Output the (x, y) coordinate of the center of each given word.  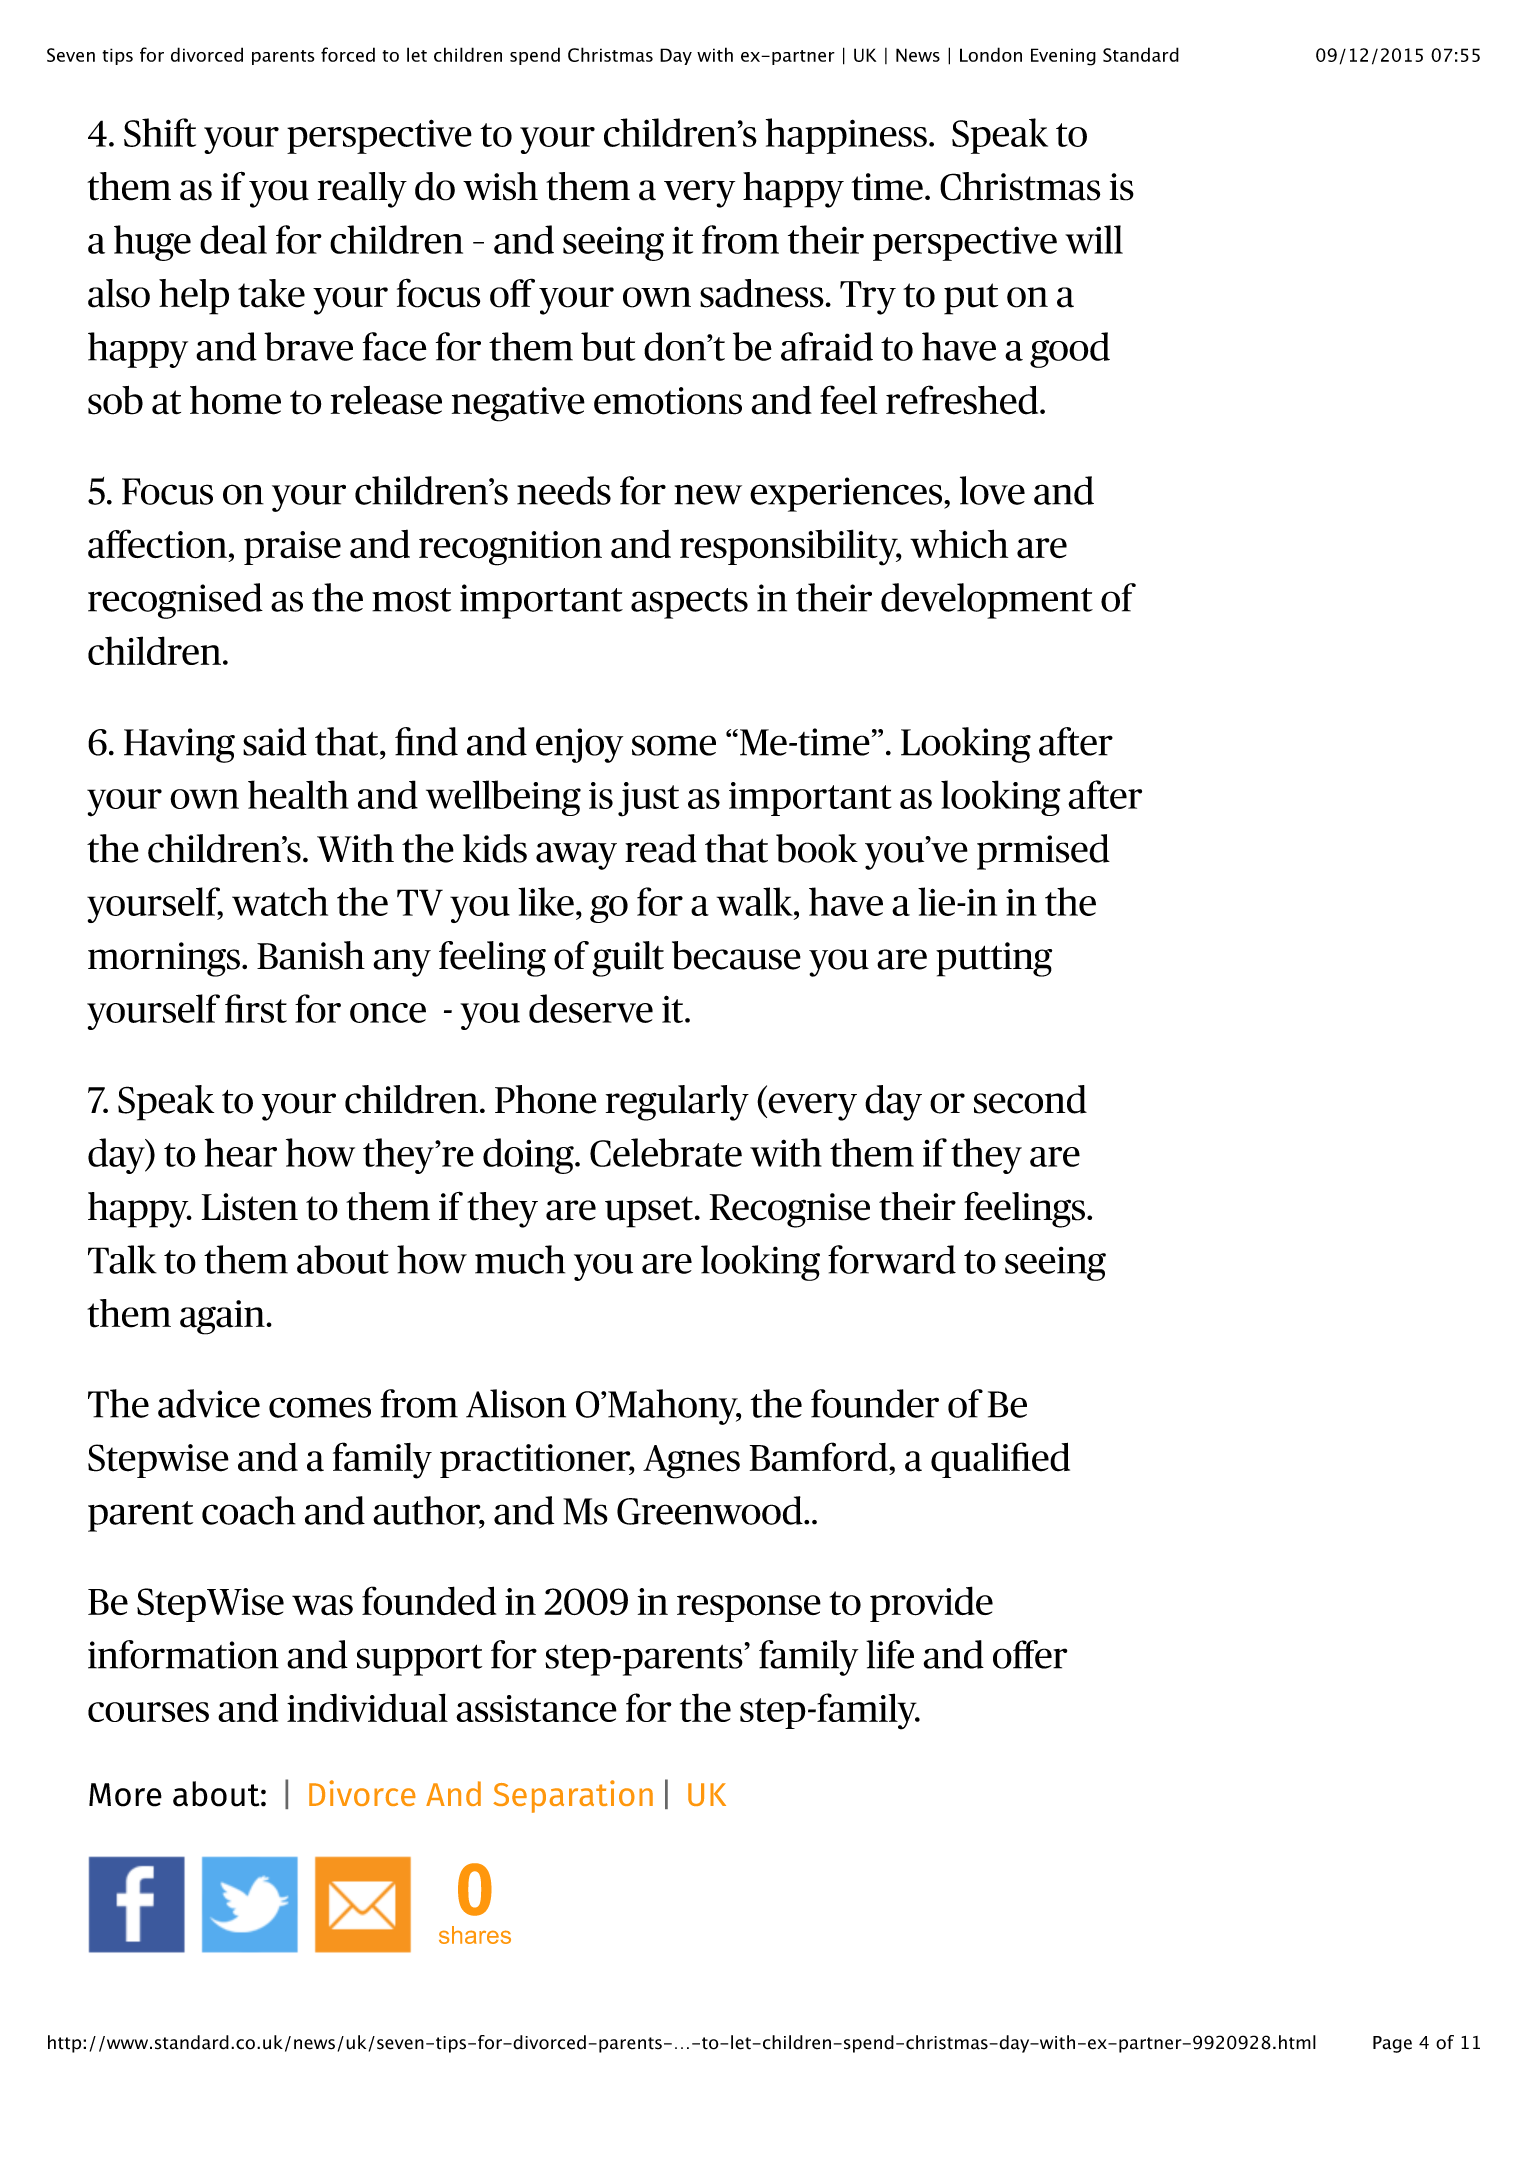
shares (475, 1935)
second (1030, 1099)
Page (1392, 2044)
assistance (536, 1708)
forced (348, 54)
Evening (1063, 57)
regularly (677, 1103)
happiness (846, 136)
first (256, 1008)
